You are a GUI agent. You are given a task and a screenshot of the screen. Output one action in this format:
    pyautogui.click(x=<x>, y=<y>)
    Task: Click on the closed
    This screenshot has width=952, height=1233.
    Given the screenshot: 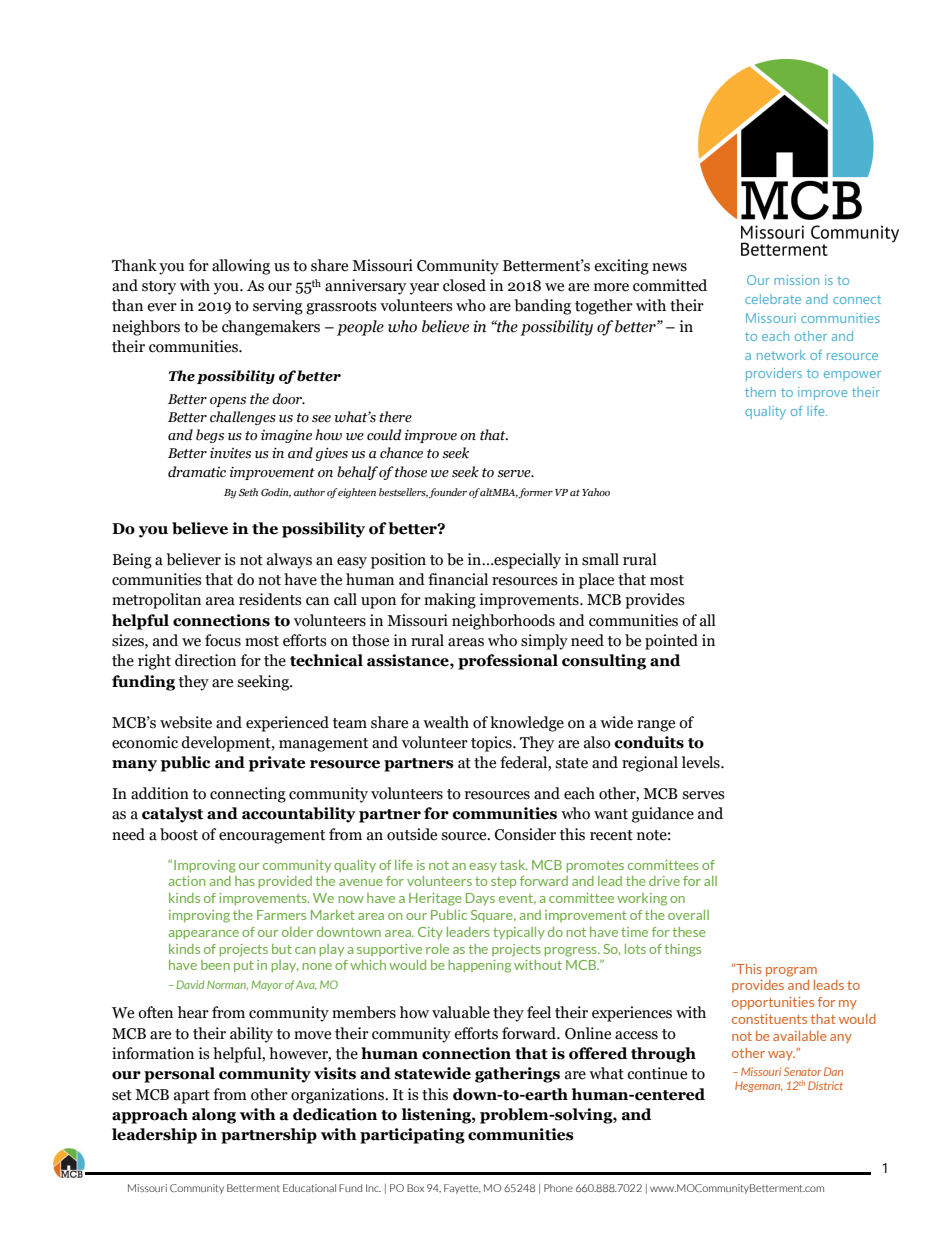 What is the action you would take?
    pyautogui.click(x=464, y=285)
